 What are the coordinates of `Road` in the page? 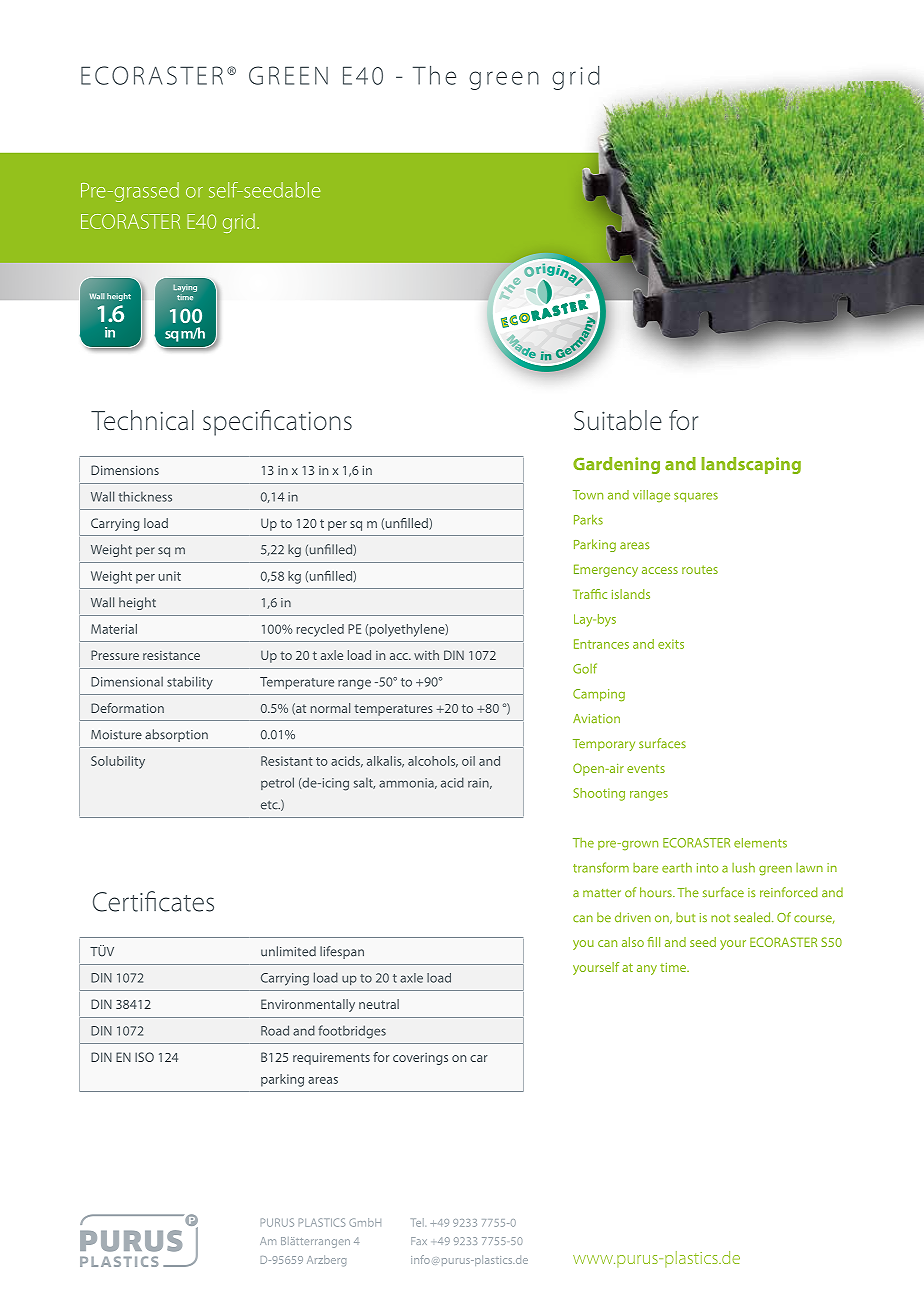 It's located at (275, 1030).
